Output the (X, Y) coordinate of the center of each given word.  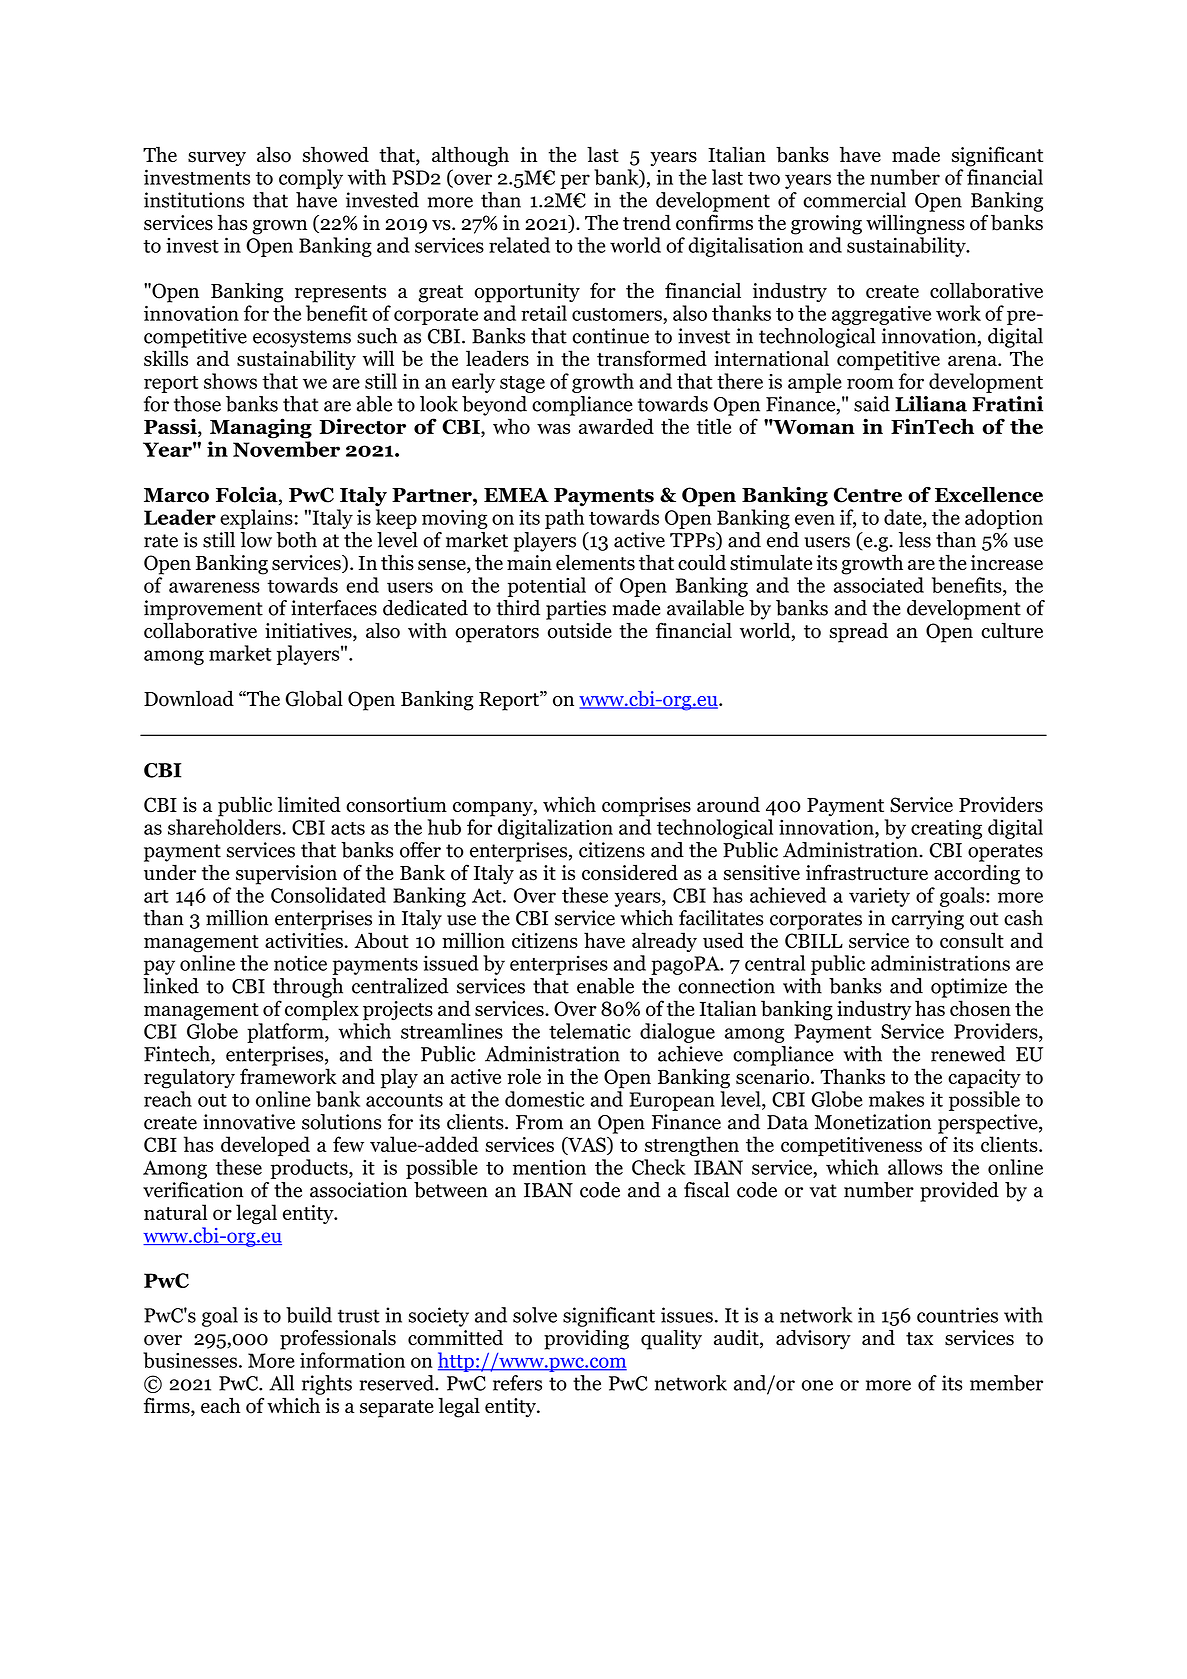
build (309, 1315)
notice (300, 963)
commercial (854, 200)
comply (311, 179)
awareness (214, 587)
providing (586, 1340)
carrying (928, 920)
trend (647, 222)
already (664, 942)
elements (595, 562)
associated (879, 585)
